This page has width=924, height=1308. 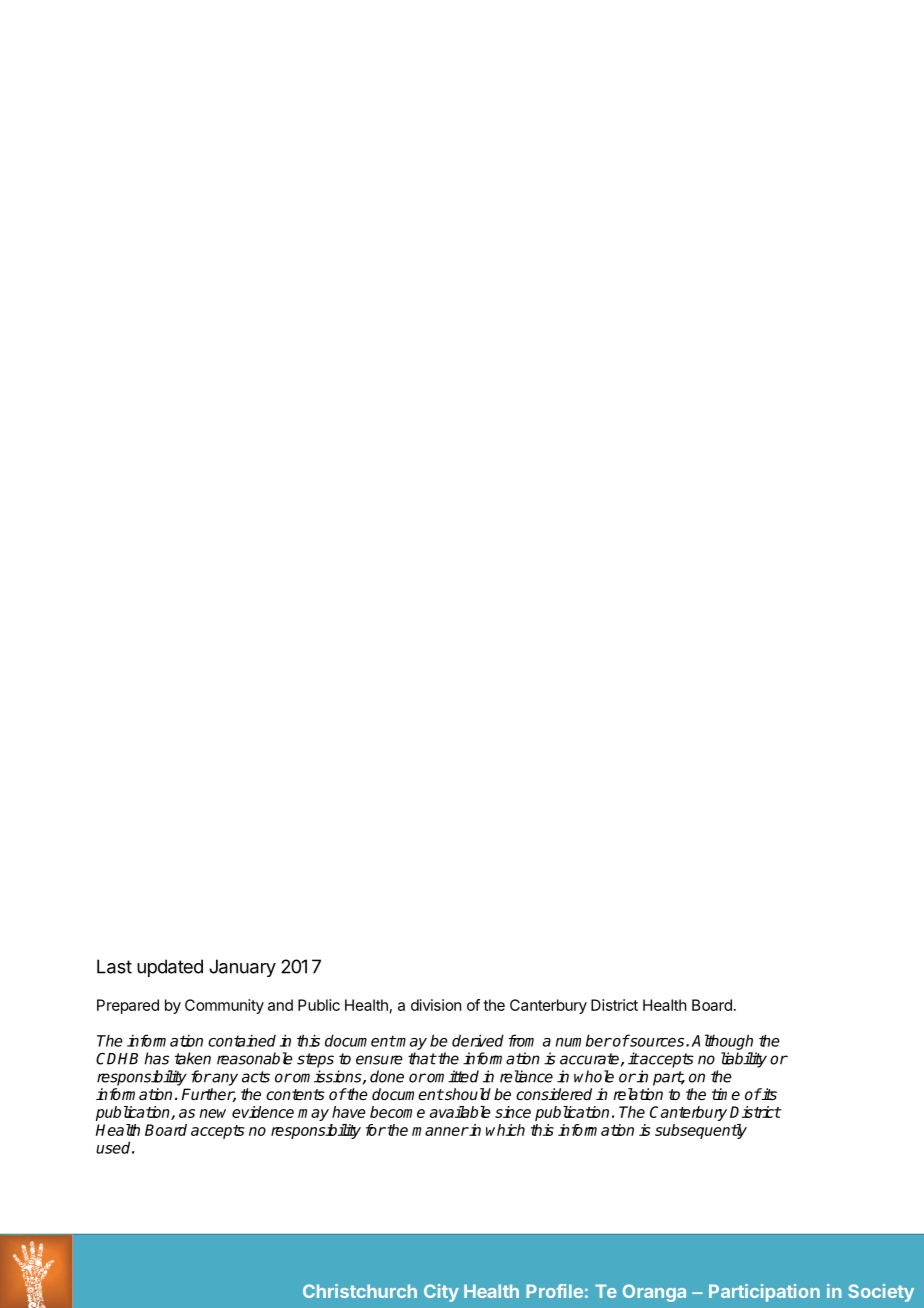 What do you see at coordinates (263, 1112) in the page?
I see `evidence` at bounding box center [263, 1112].
